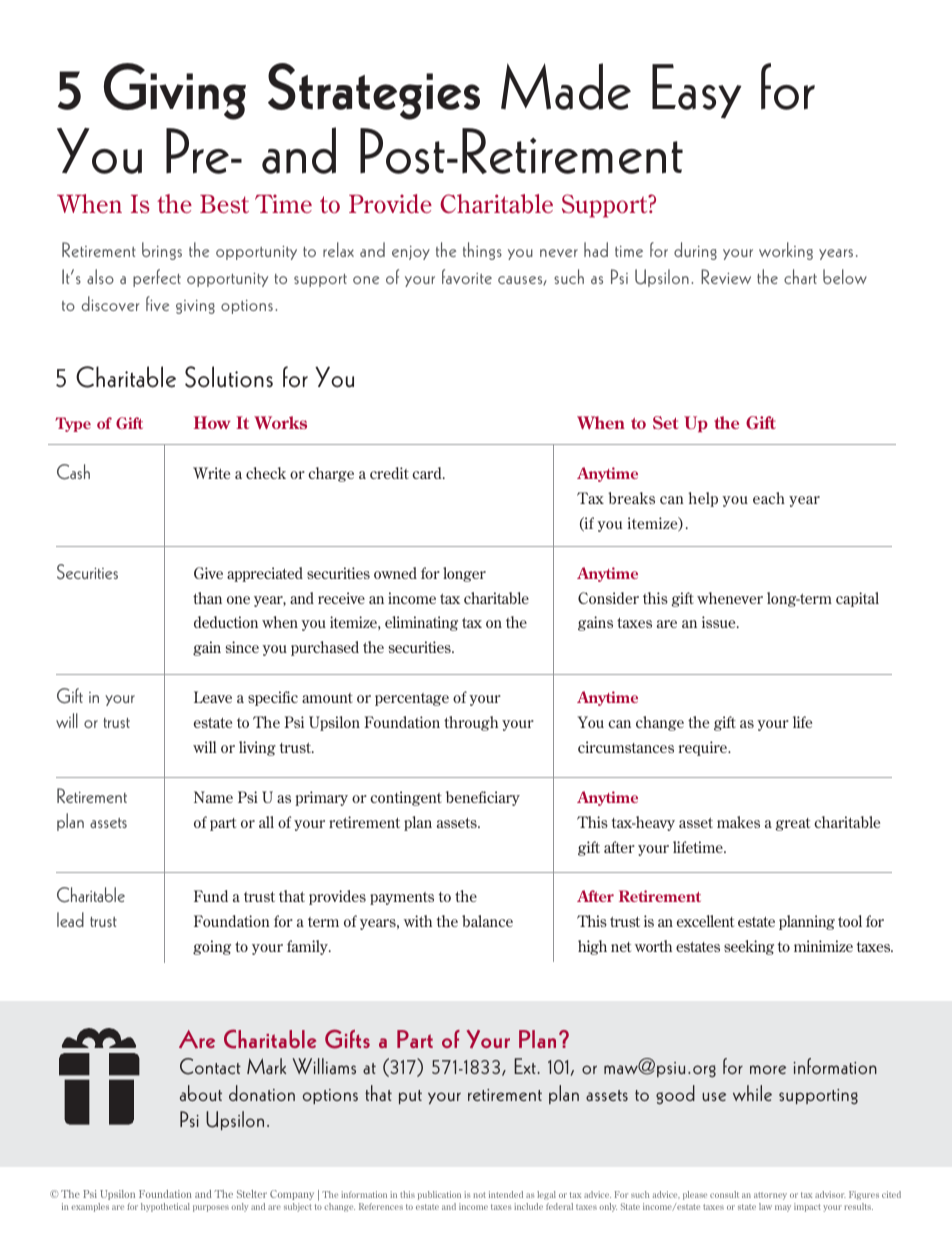  Describe the element at coordinates (566, 86) in the document. I see `Made` at that location.
